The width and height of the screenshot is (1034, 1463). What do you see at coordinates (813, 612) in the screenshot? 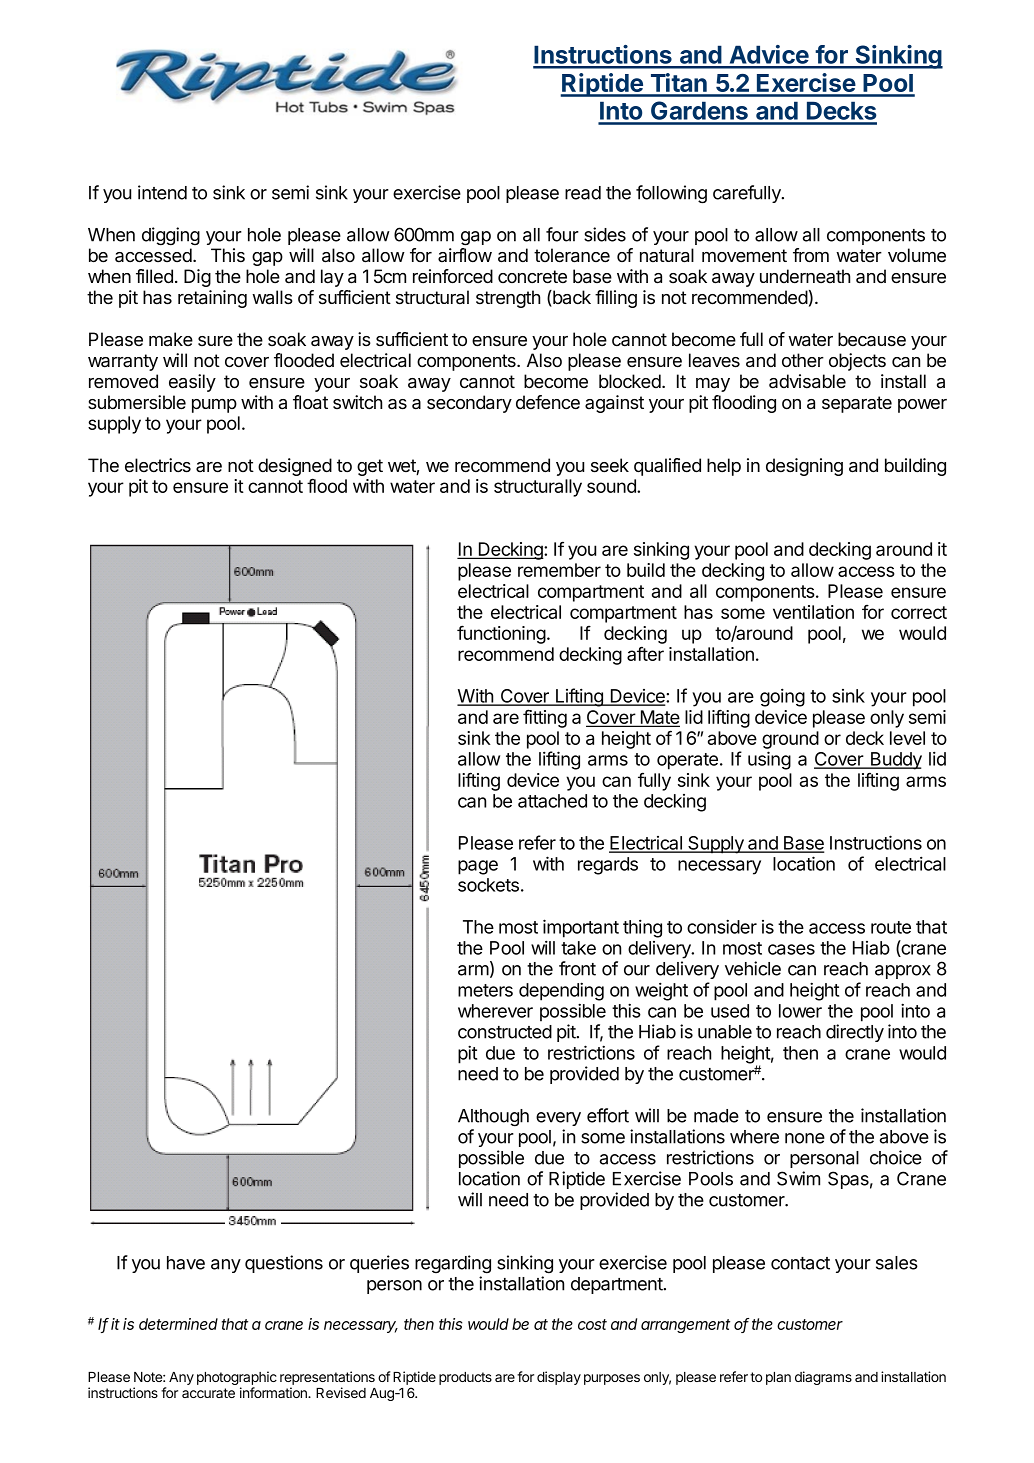
I see `ventilation` at bounding box center [813, 612].
